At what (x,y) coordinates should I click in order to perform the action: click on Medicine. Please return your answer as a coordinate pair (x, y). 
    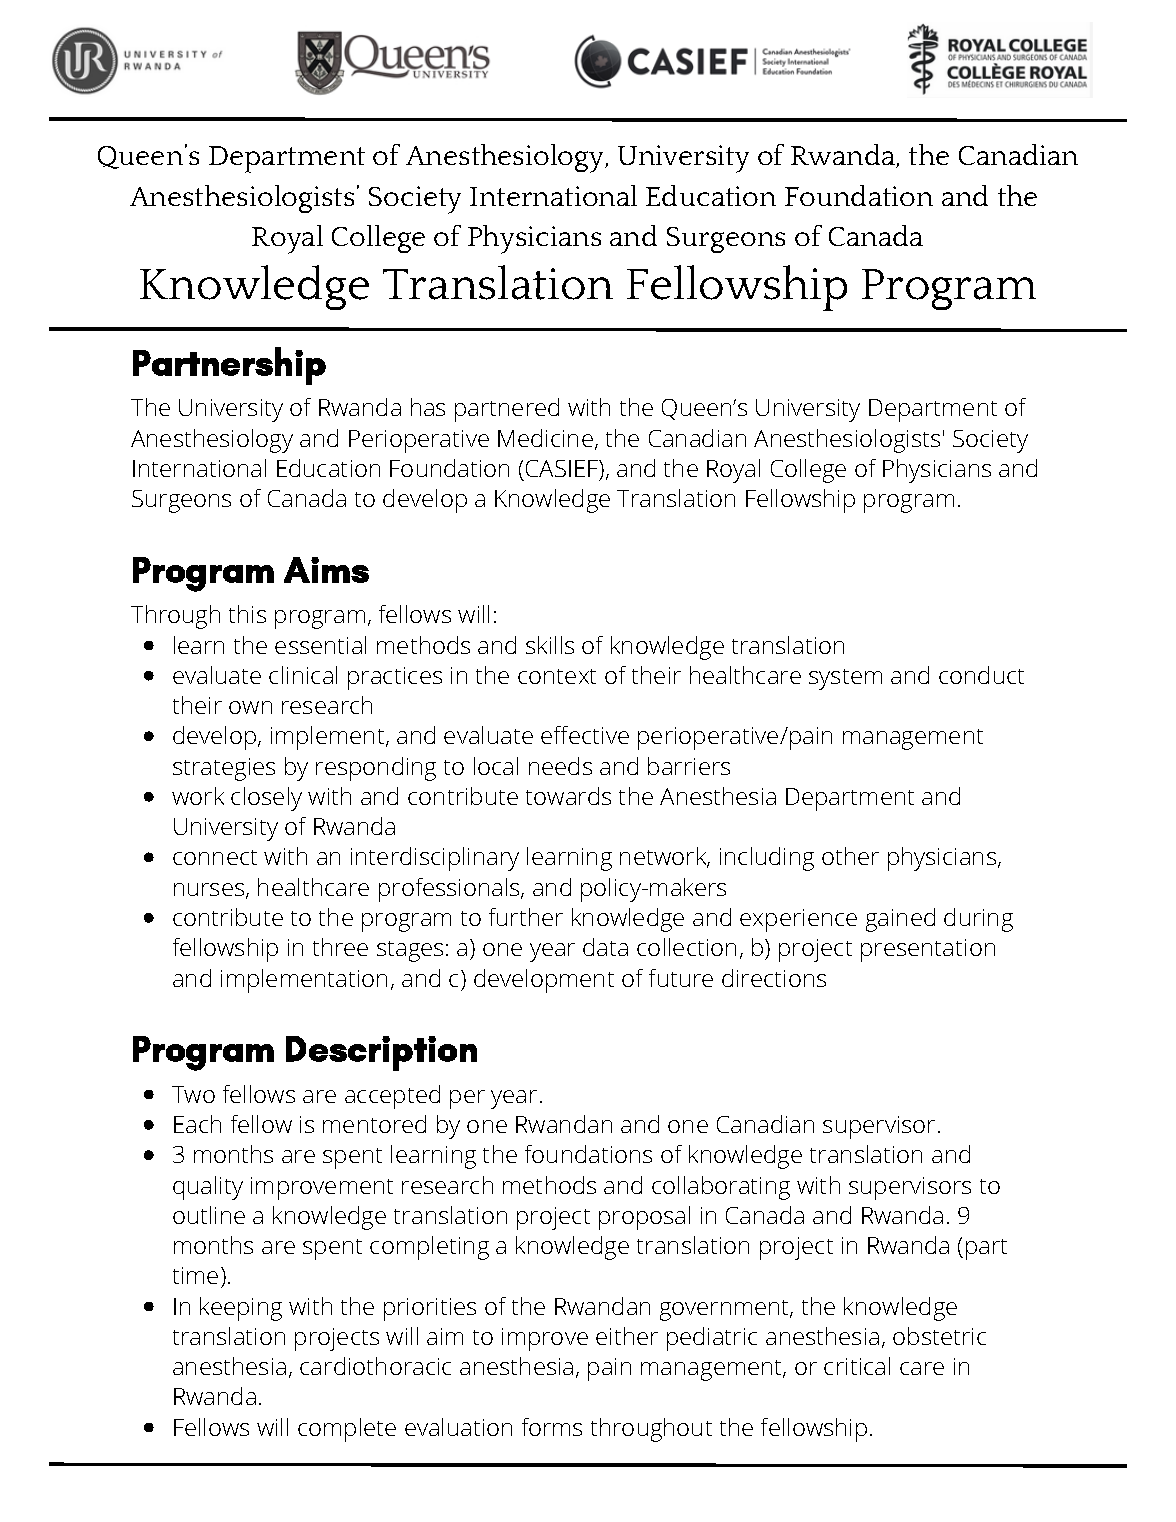
    Looking at the image, I should click on (545, 438).
